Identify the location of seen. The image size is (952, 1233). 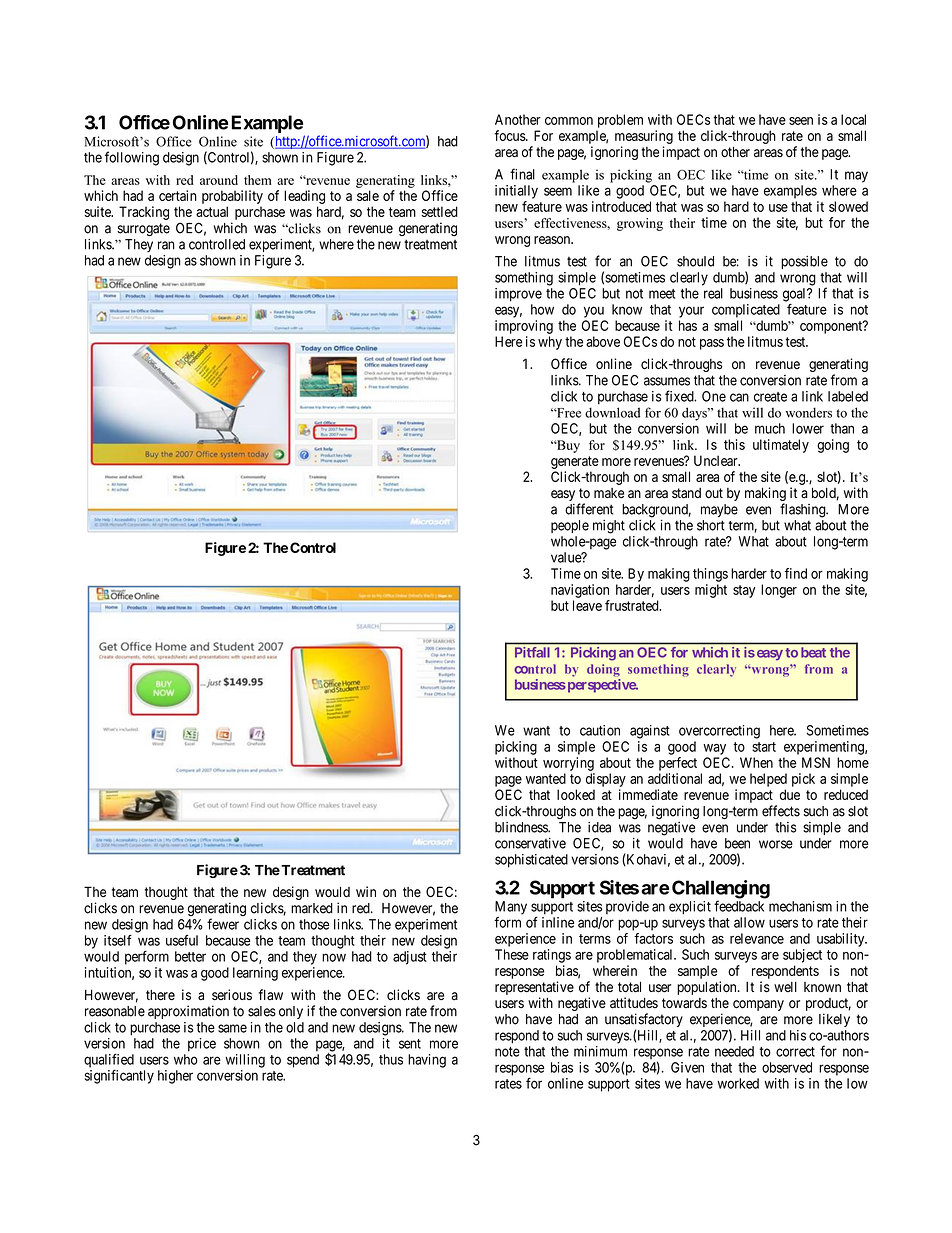
(801, 121).
